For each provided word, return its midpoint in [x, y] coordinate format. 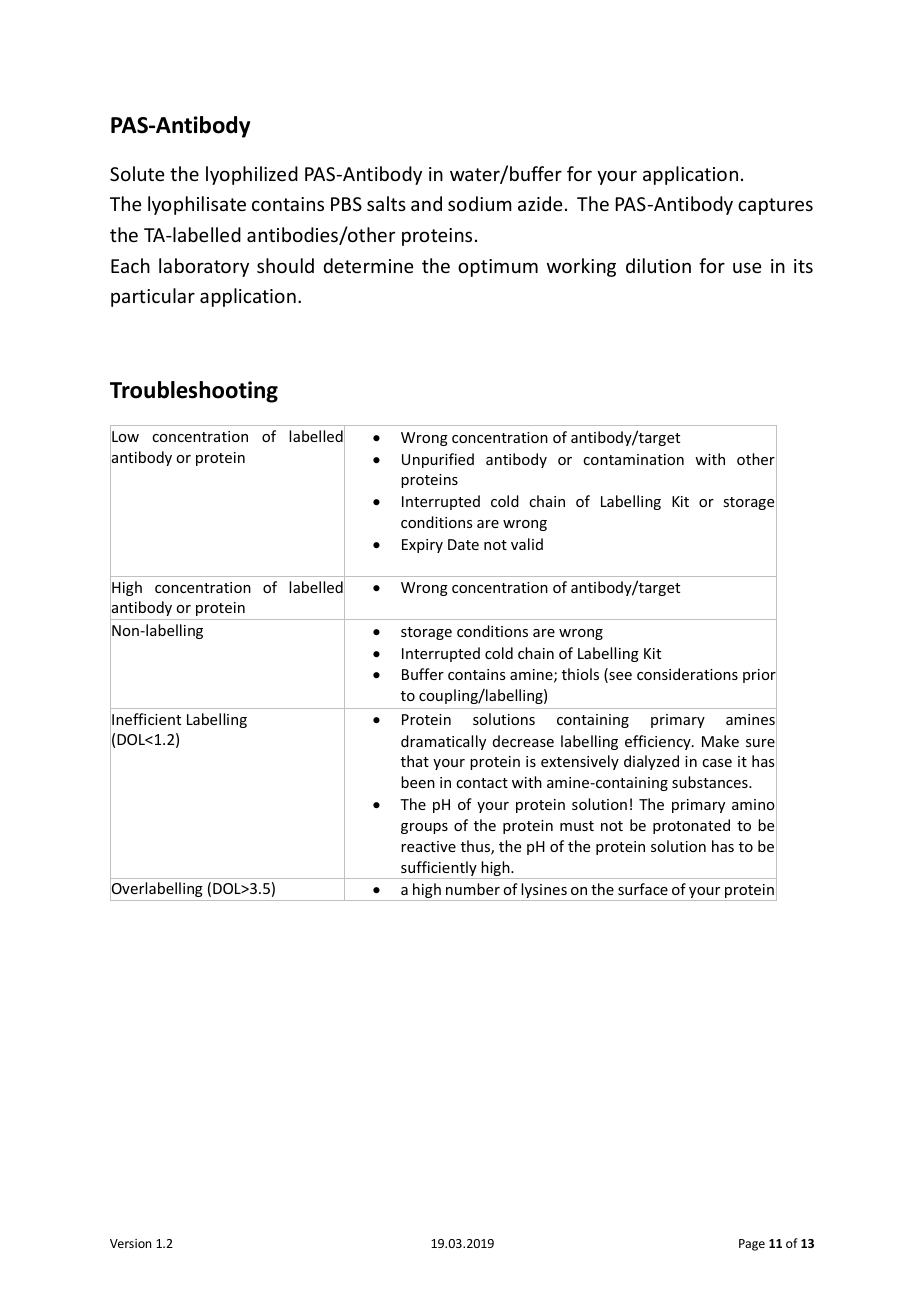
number [473, 889]
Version [130, 1243]
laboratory [204, 267]
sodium [480, 203]
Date [463, 544]
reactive [428, 846]
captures [775, 206]
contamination [633, 459]
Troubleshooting [194, 392]
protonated [691, 826]
